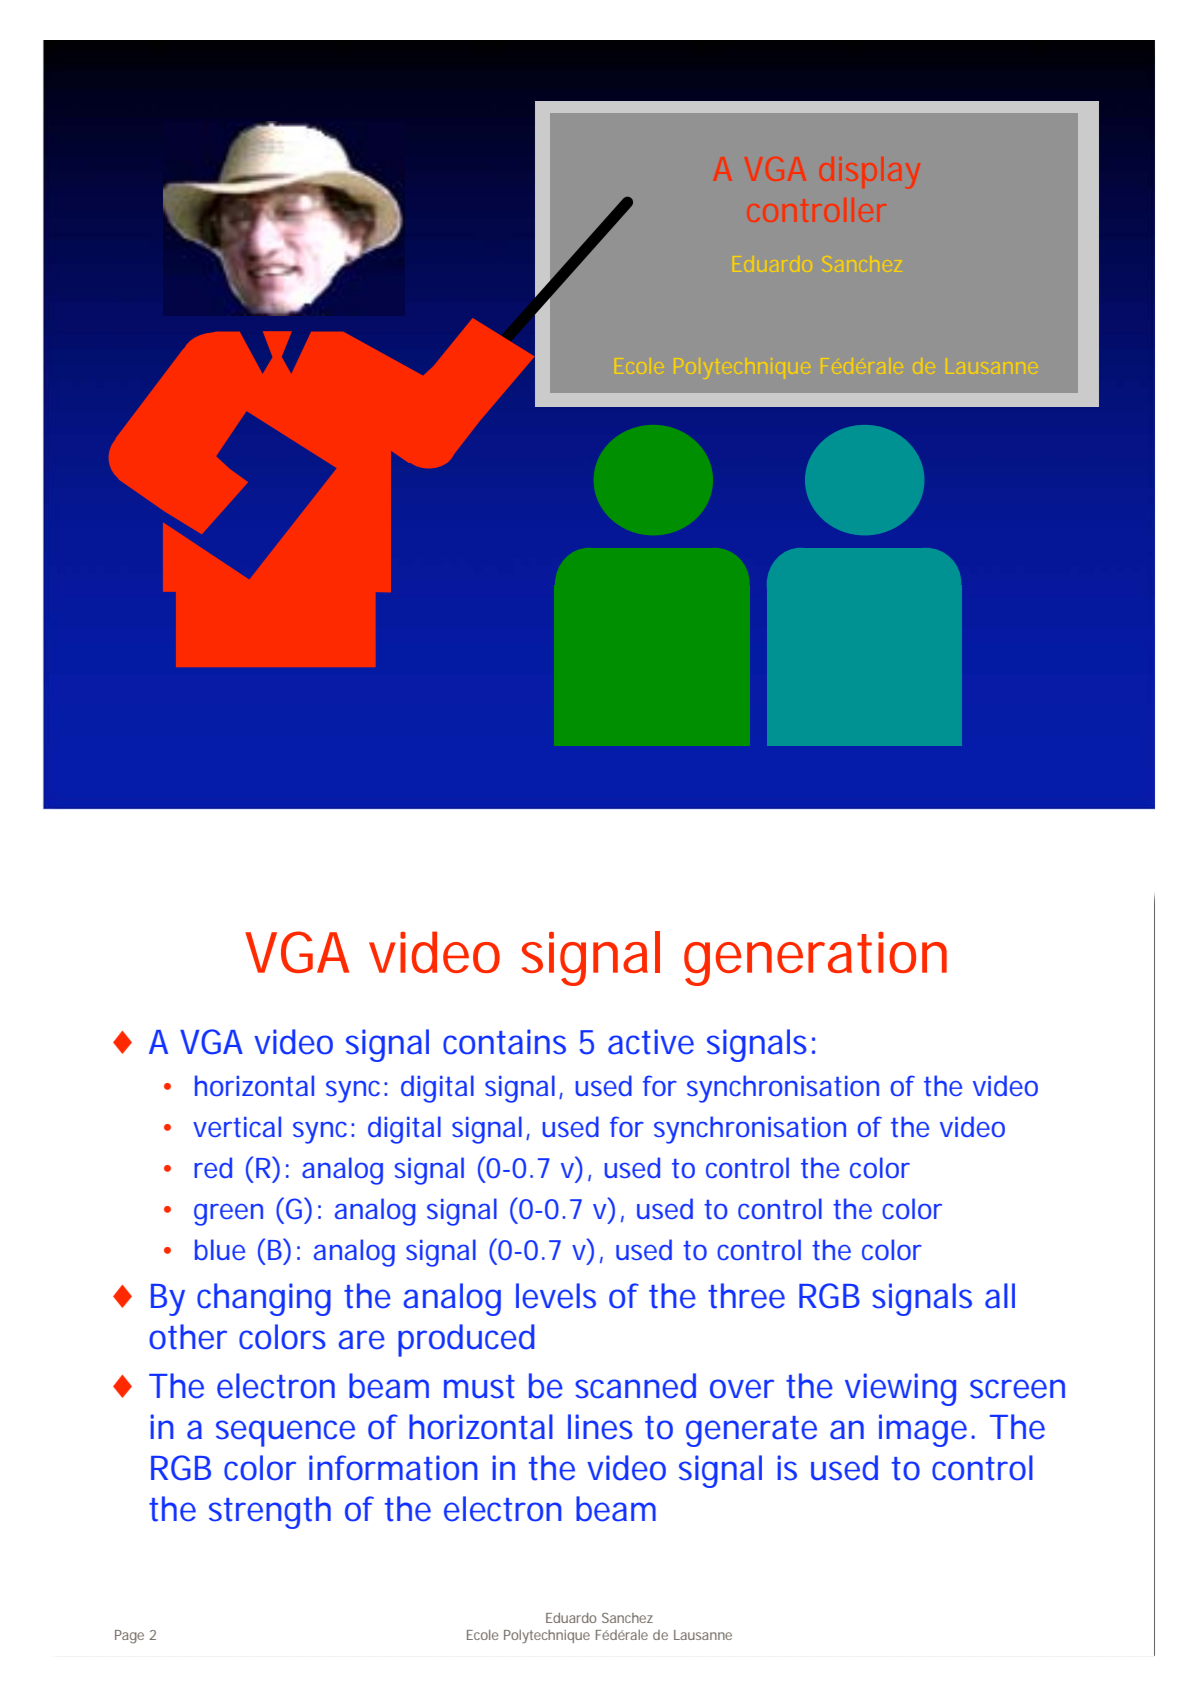 The width and height of the document is (1198, 1695). I want to click on active, so click(651, 1042).
